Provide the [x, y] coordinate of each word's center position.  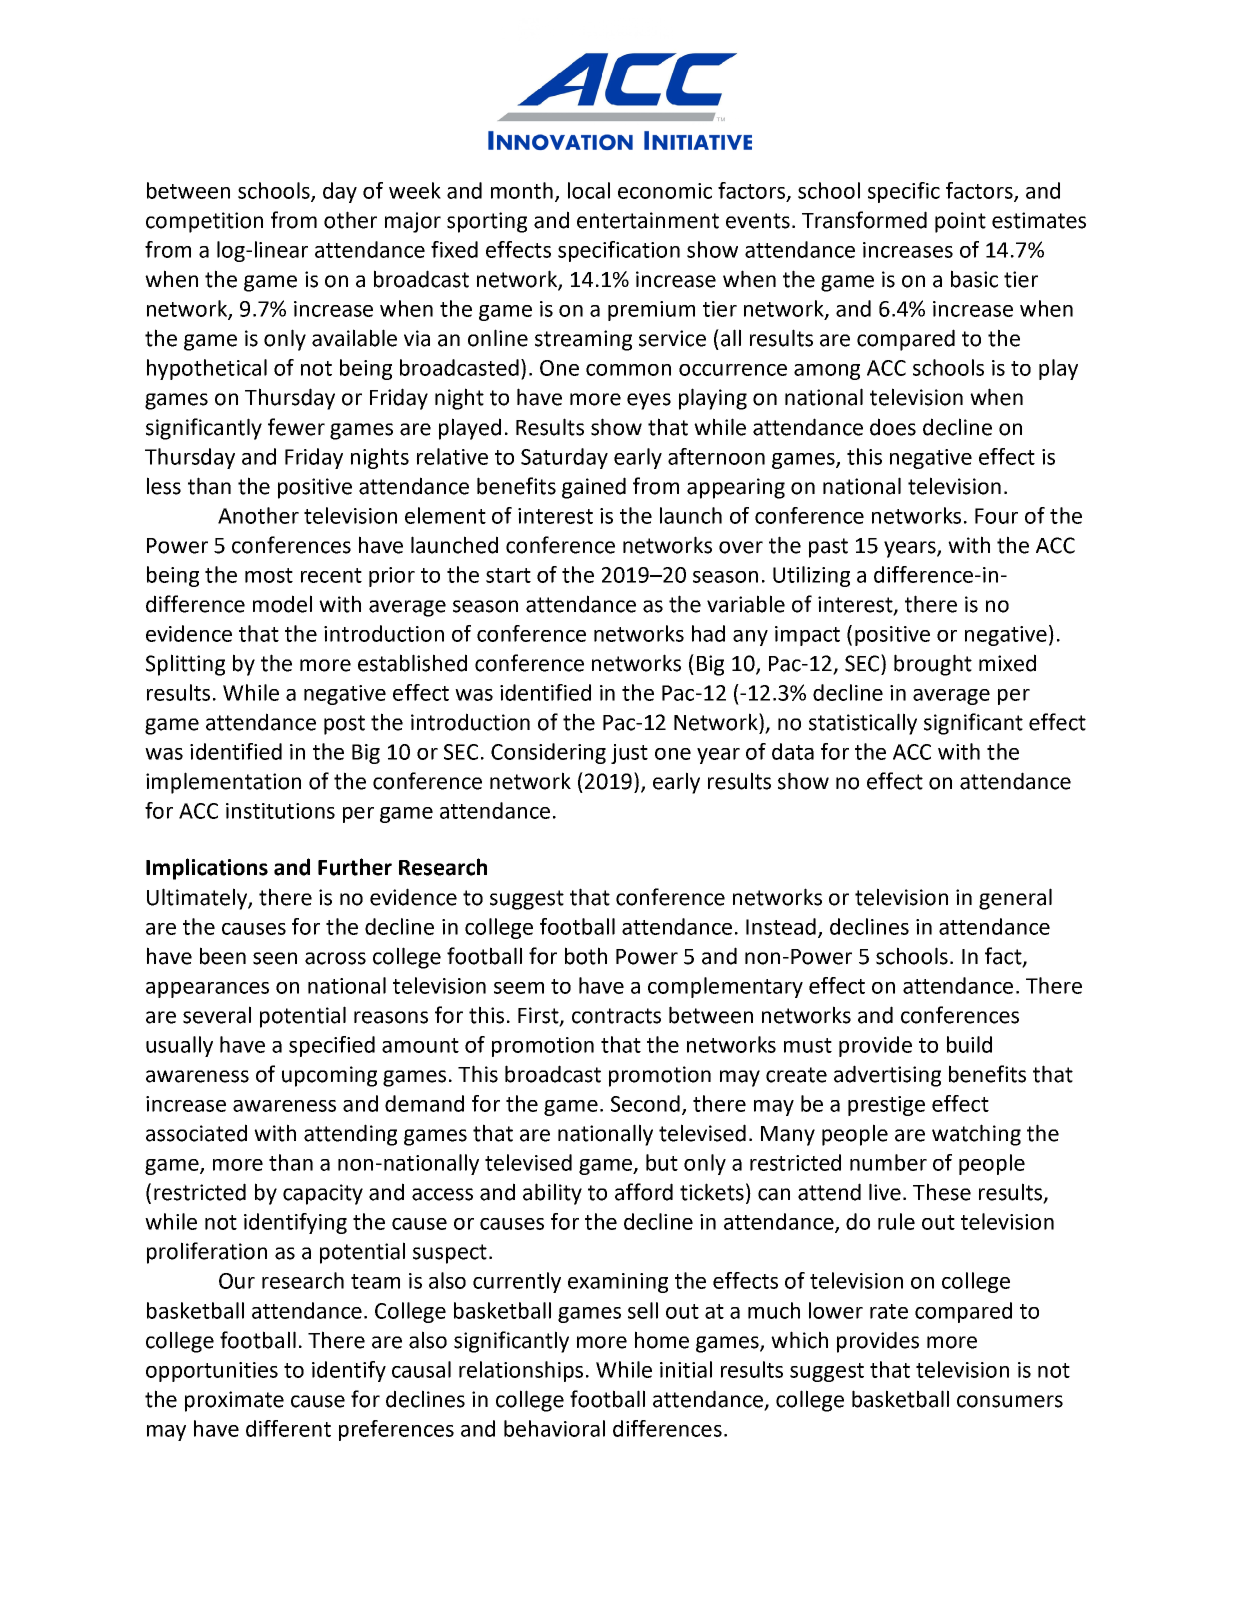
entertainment [648, 220]
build [969, 1044]
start [508, 575]
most [269, 575]
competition [204, 222]
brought [933, 665]
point [960, 222]
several [217, 1015]
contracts [616, 1016]
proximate [234, 1401]
